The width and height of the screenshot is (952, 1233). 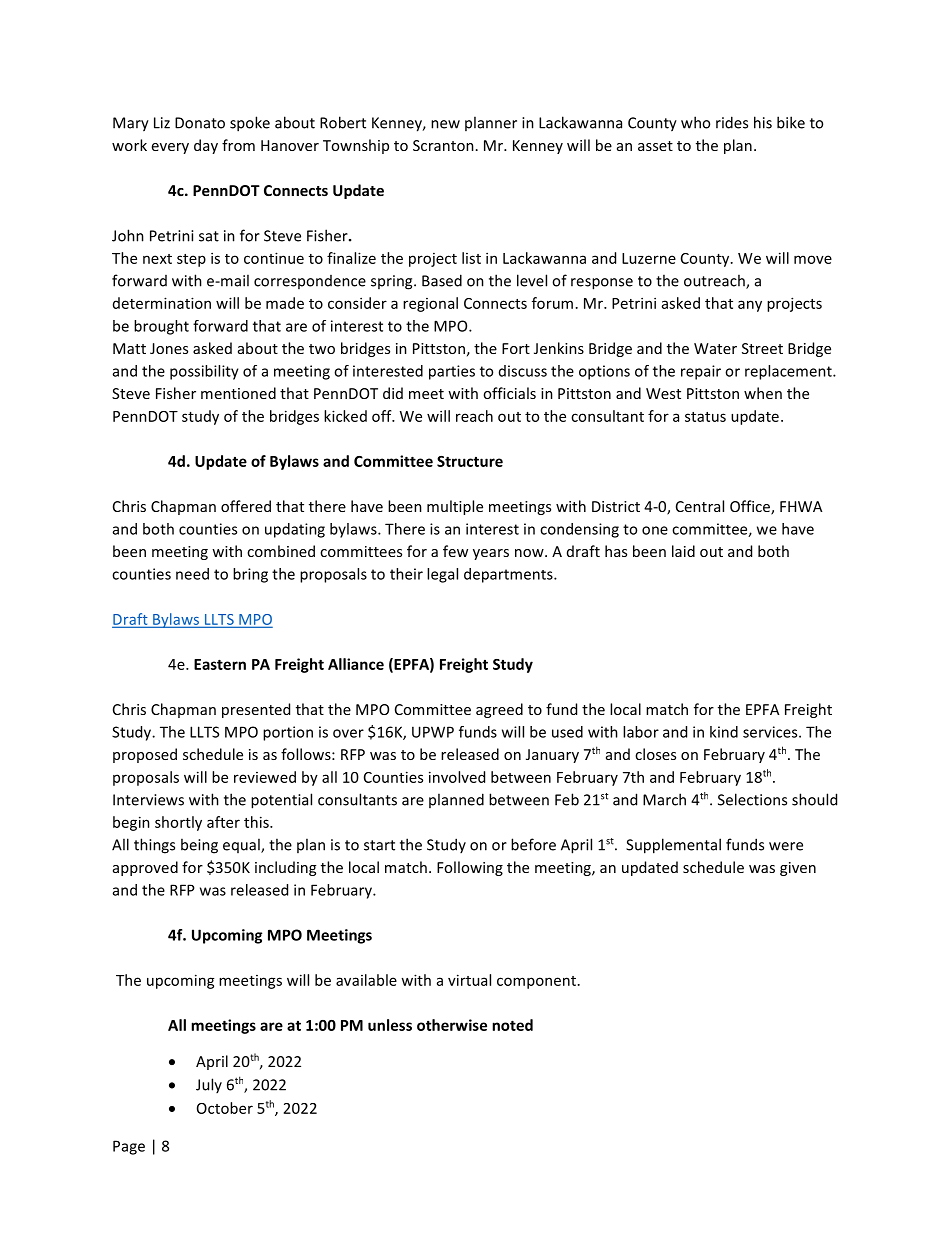 What do you see at coordinates (443, 145) in the screenshot?
I see `Scranton` at bounding box center [443, 145].
